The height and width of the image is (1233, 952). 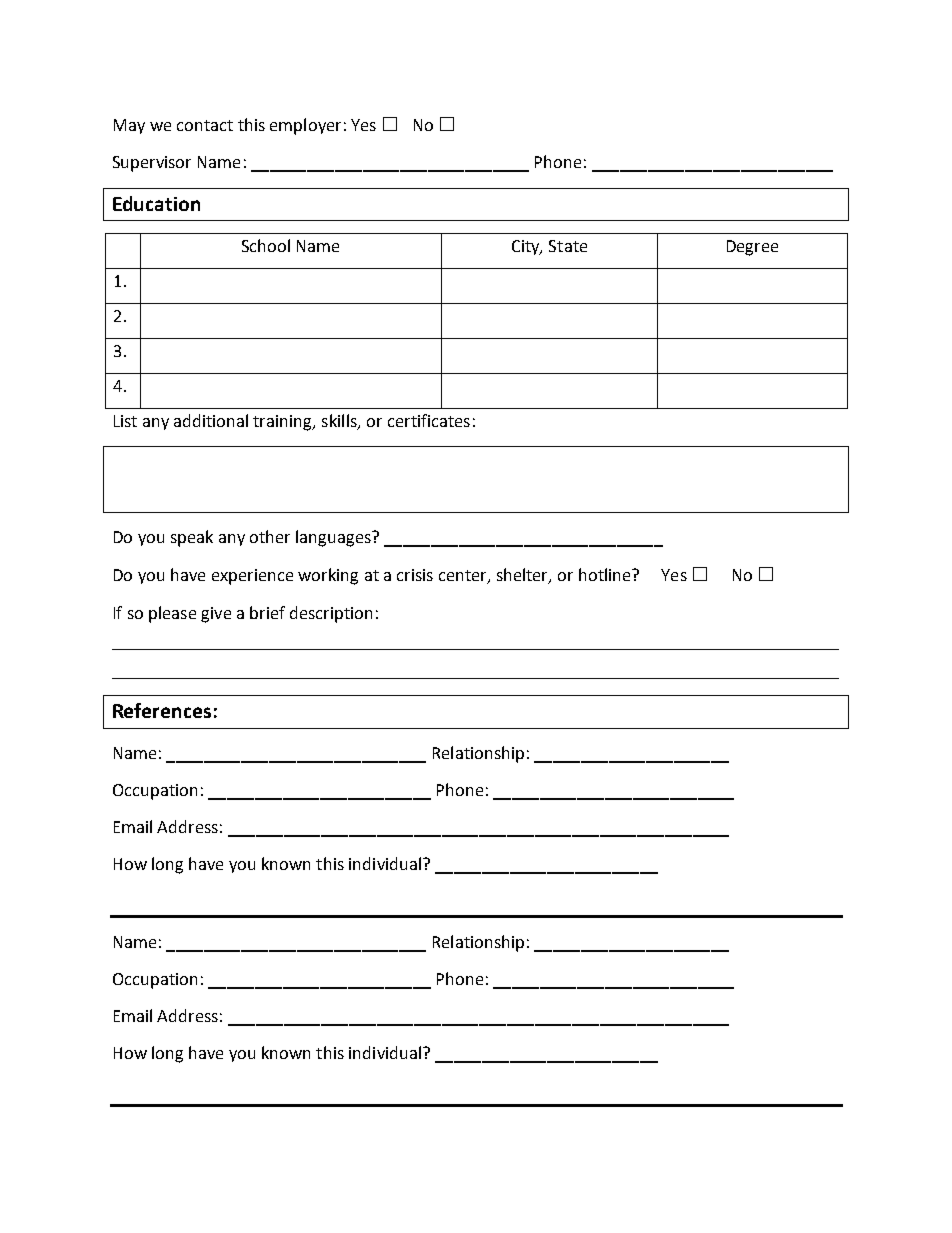 What do you see at coordinates (205, 125) in the image?
I see `contact` at bounding box center [205, 125].
